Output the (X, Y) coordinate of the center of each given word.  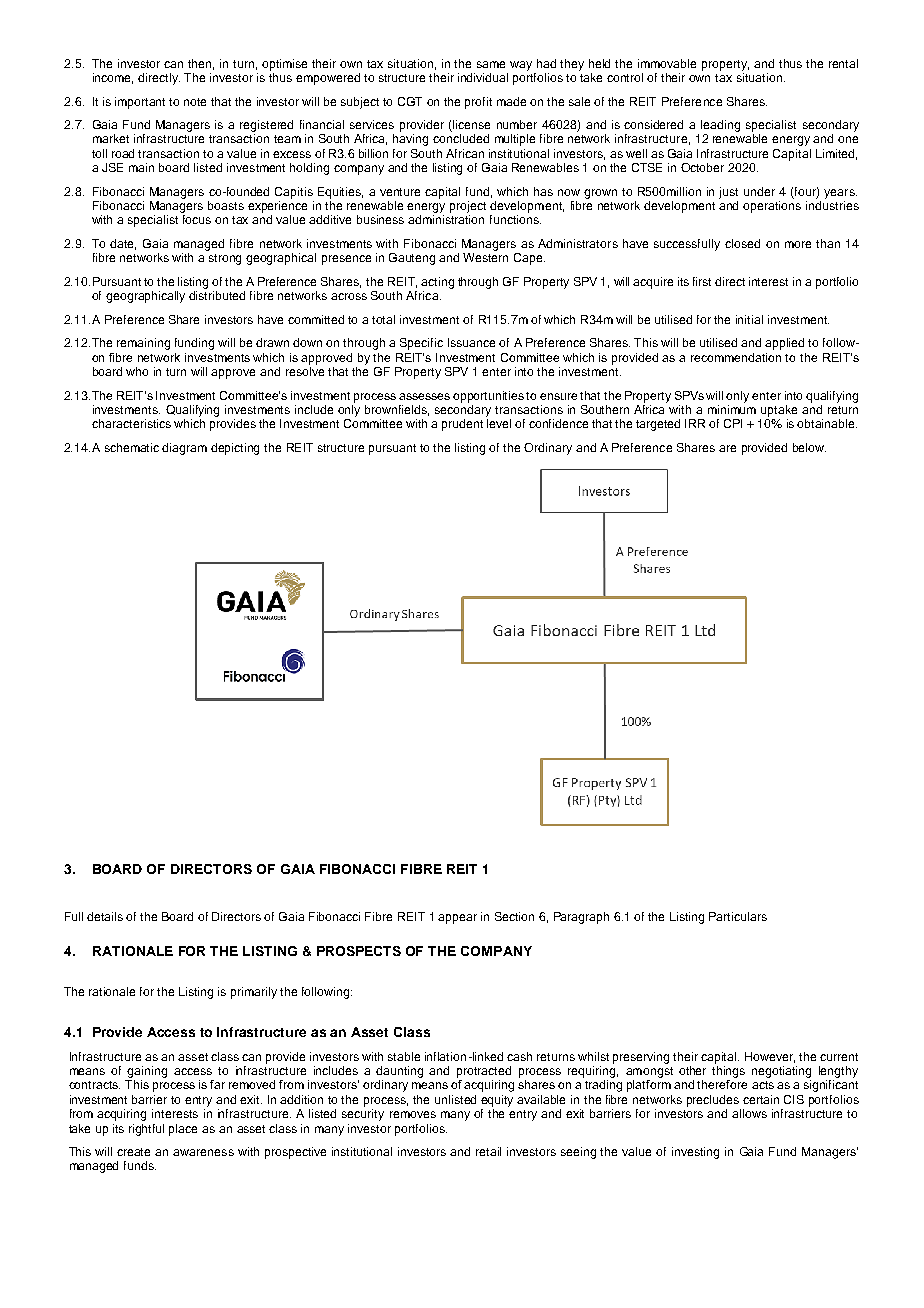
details (105, 916)
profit (478, 103)
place (183, 1130)
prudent (462, 425)
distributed (217, 295)
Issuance (471, 342)
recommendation (736, 357)
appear (457, 919)
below (809, 447)
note (195, 102)
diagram (184, 449)
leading (720, 126)
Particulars (738, 916)
